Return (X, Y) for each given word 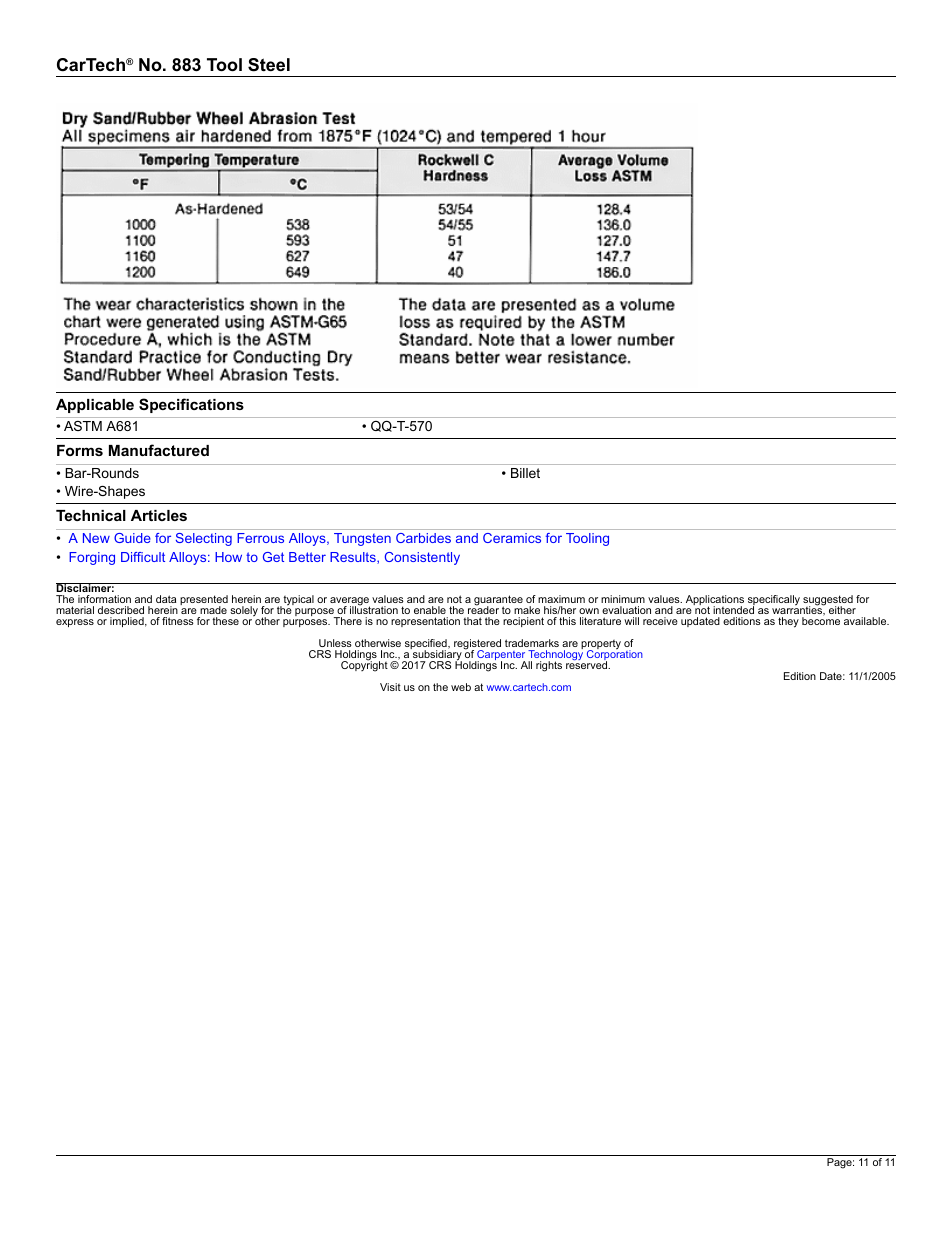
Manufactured (159, 450)
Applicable (95, 406)
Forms (80, 450)
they (788, 622)
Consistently (422, 558)
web (461, 687)
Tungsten (362, 539)
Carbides (423, 538)
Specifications (191, 405)
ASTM (83, 426)
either (842, 610)
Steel (269, 65)
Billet (525, 473)
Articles (159, 515)
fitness (178, 621)
